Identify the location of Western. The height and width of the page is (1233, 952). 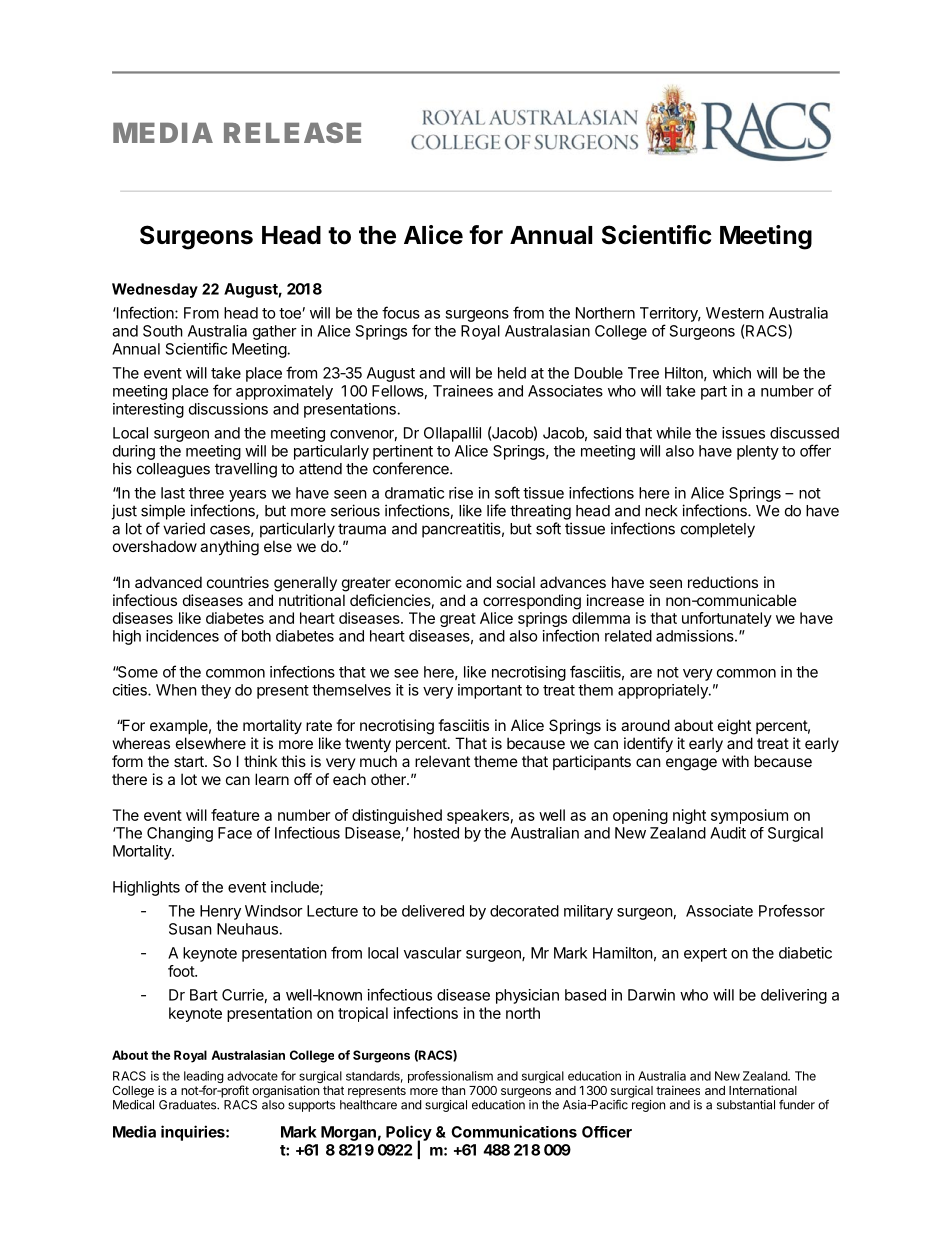
(735, 313).
